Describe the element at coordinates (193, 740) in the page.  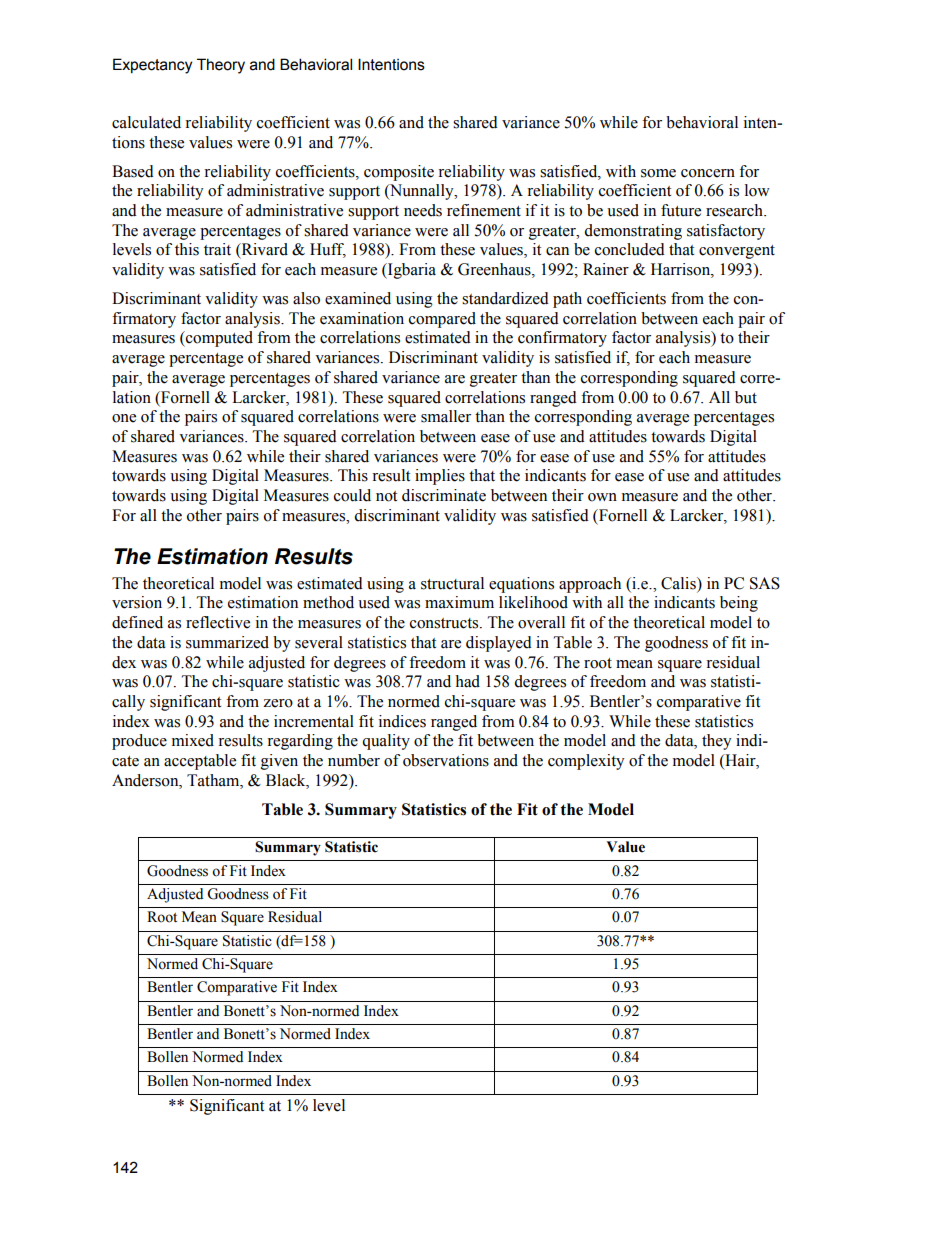
I see `mixed` at that location.
